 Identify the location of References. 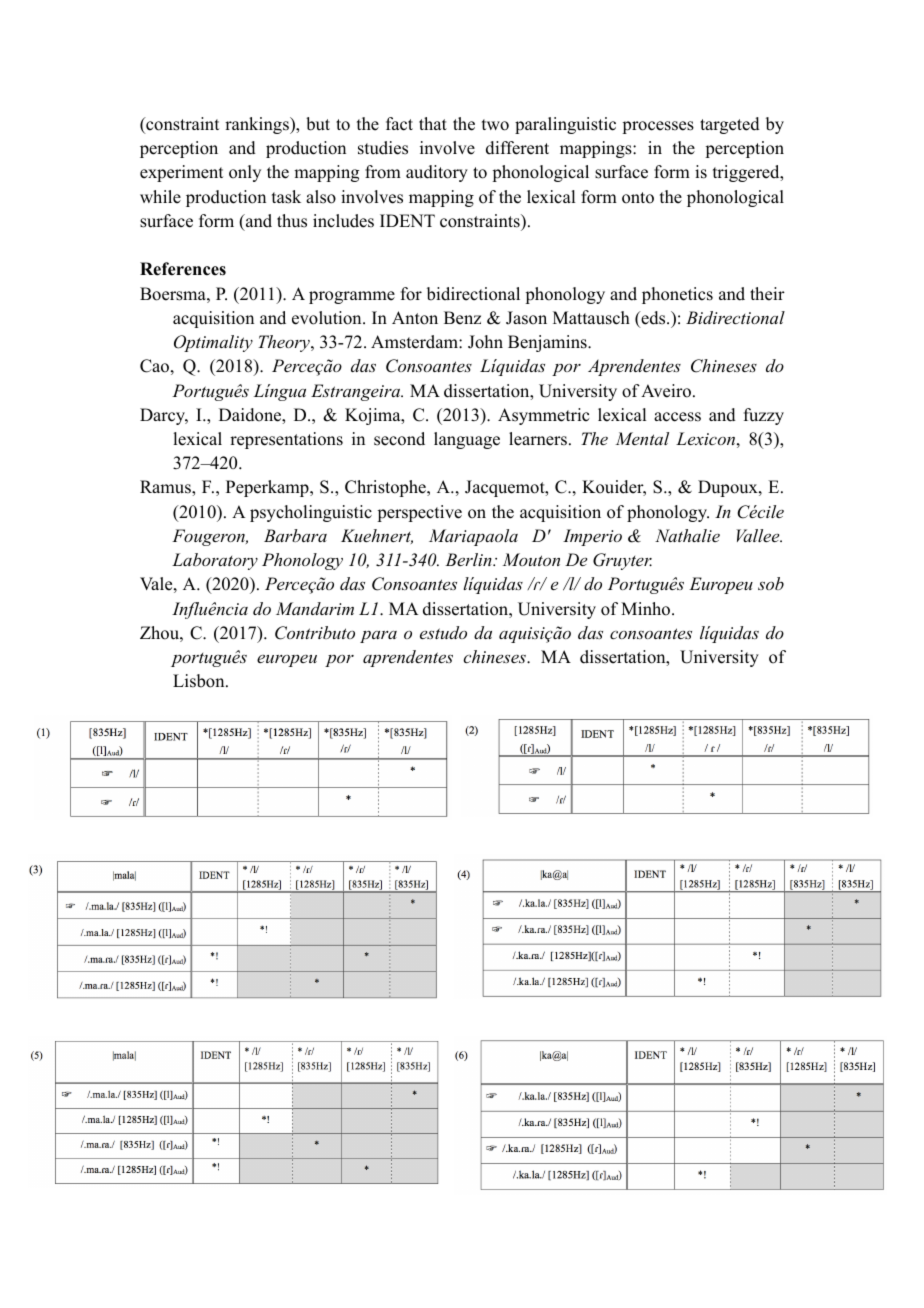
(183, 269).
